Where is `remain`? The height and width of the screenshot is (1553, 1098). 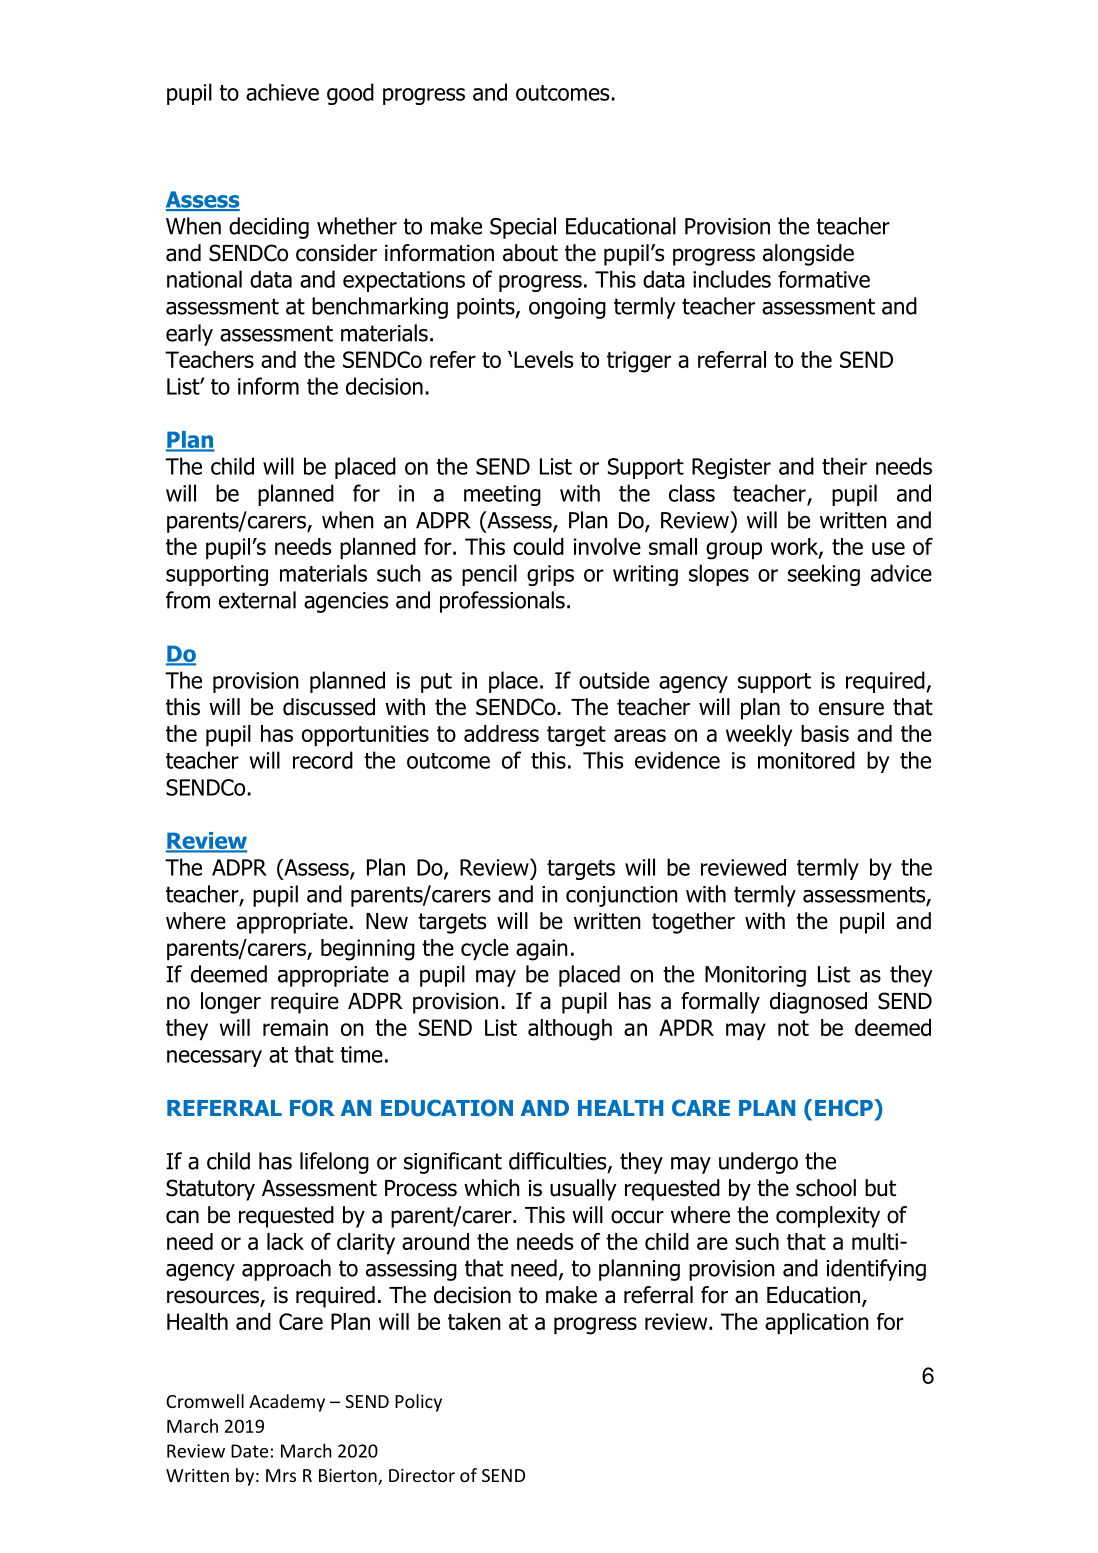 remain is located at coordinates (295, 1027).
